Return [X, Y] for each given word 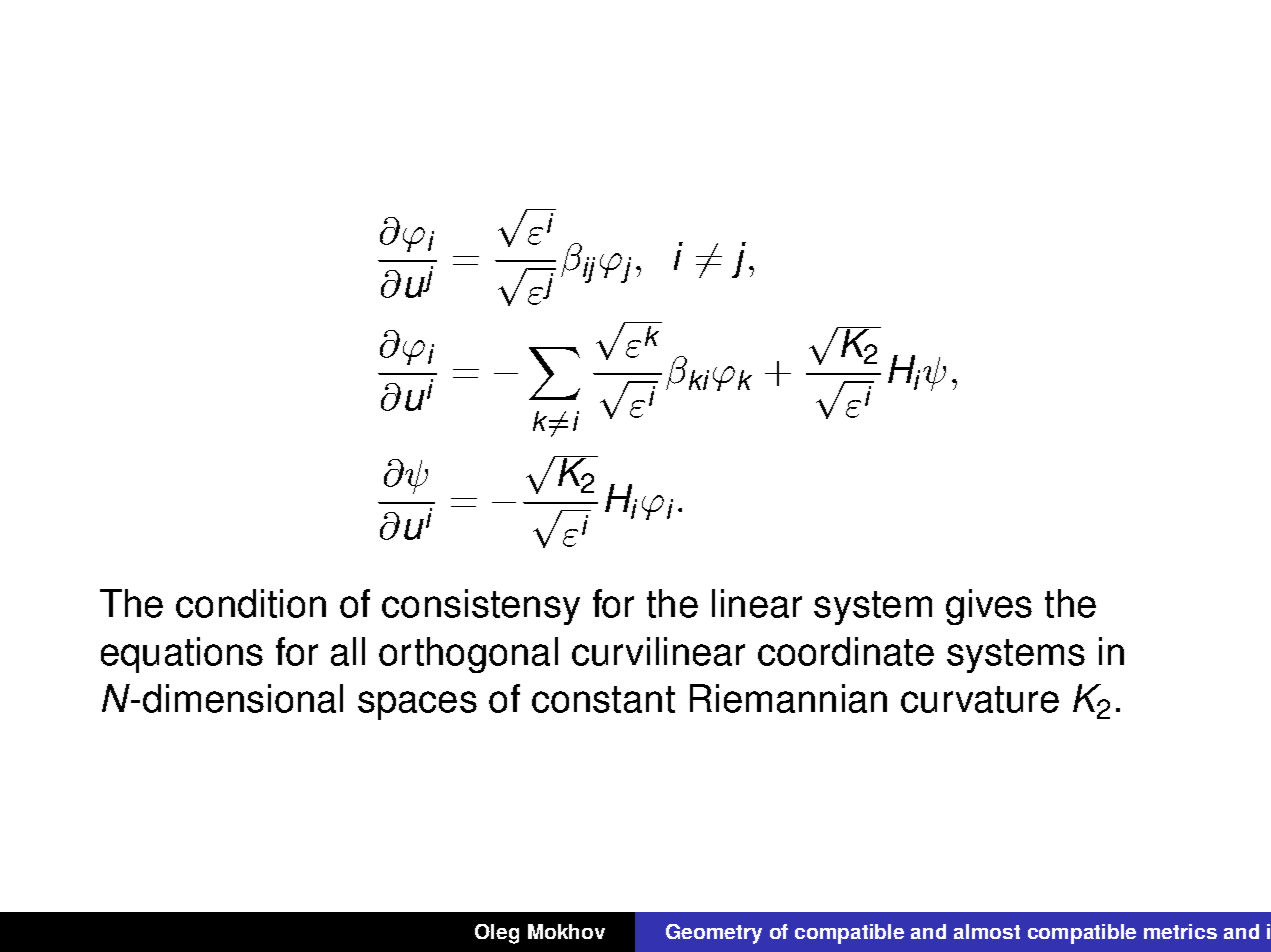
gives [989, 607]
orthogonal [468, 655]
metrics [1180, 931]
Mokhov [566, 931]
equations [182, 655]
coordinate [846, 651]
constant [603, 699]
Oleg [497, 934]
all [348, 651]
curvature [980, 699]
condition [251, 603]
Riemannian [788, 698]
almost [987, 931]
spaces [417, 705]
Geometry [714, 934]
